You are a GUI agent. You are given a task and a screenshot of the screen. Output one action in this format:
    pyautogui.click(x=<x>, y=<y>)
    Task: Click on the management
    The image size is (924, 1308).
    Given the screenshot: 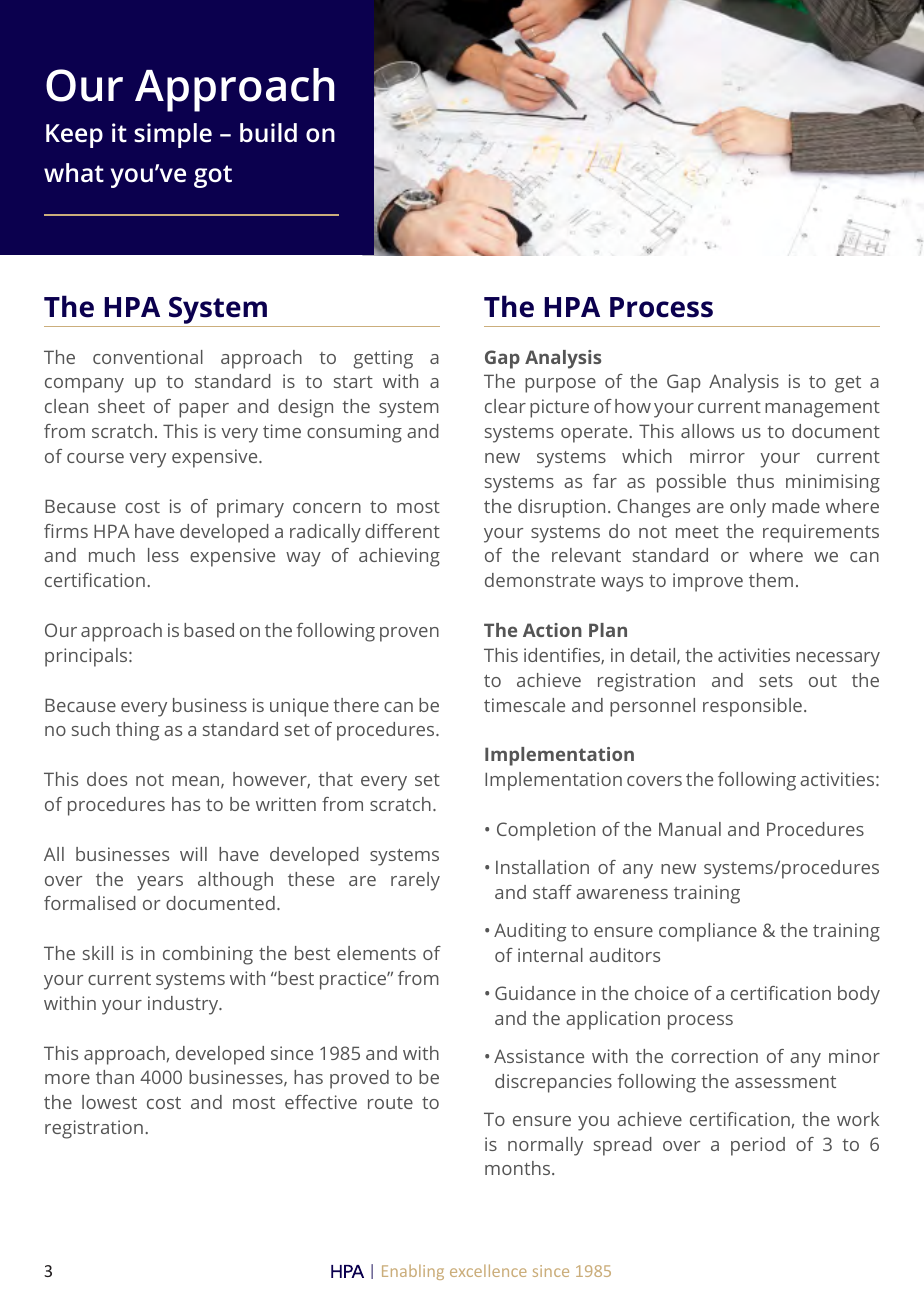 What is the action you would take?
    pyautogui.click(x=822, y=409)
